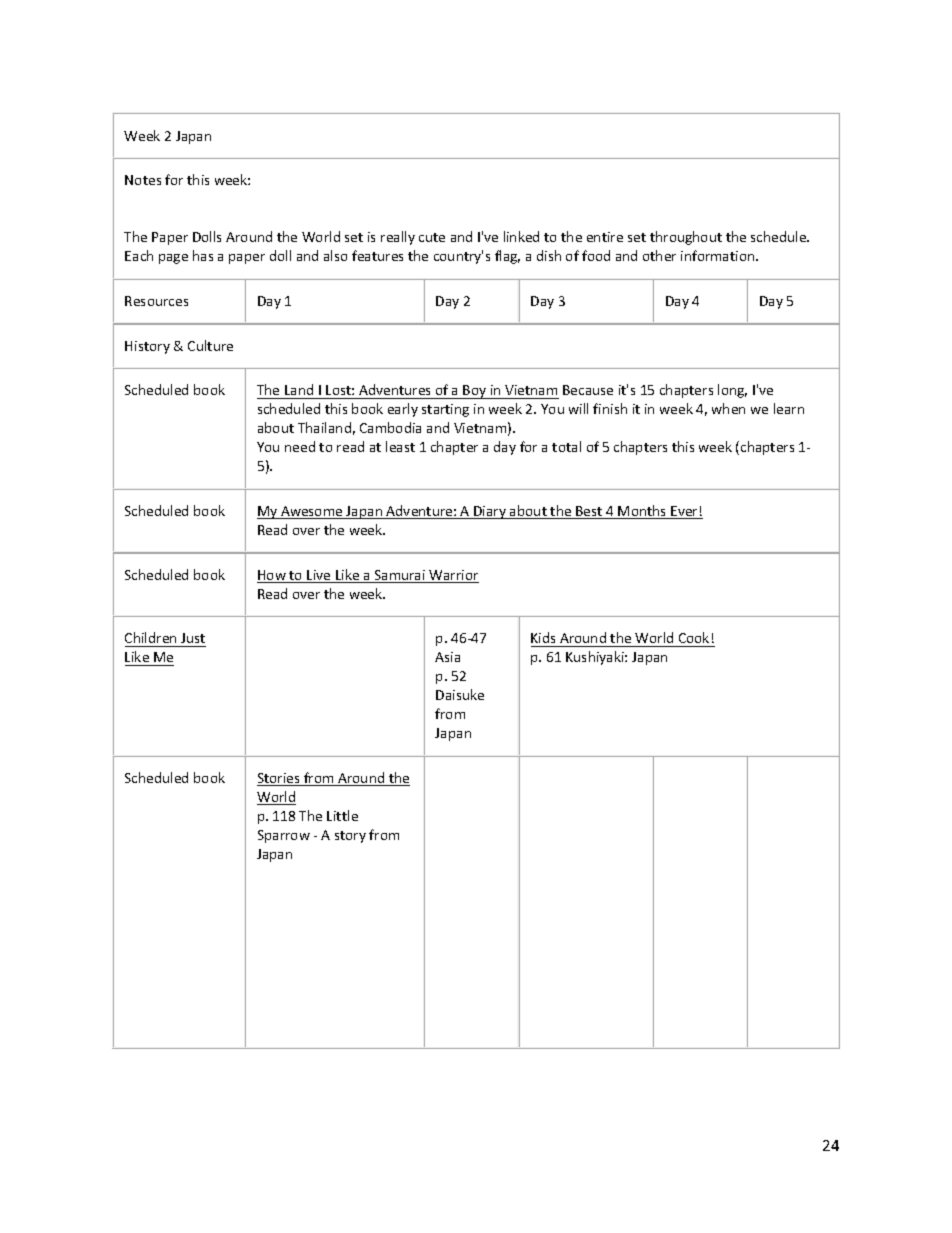 This document has width=952, height=1233. Describe the element at coordinates (686, 238) in the document. I see `throughout` at that location.
